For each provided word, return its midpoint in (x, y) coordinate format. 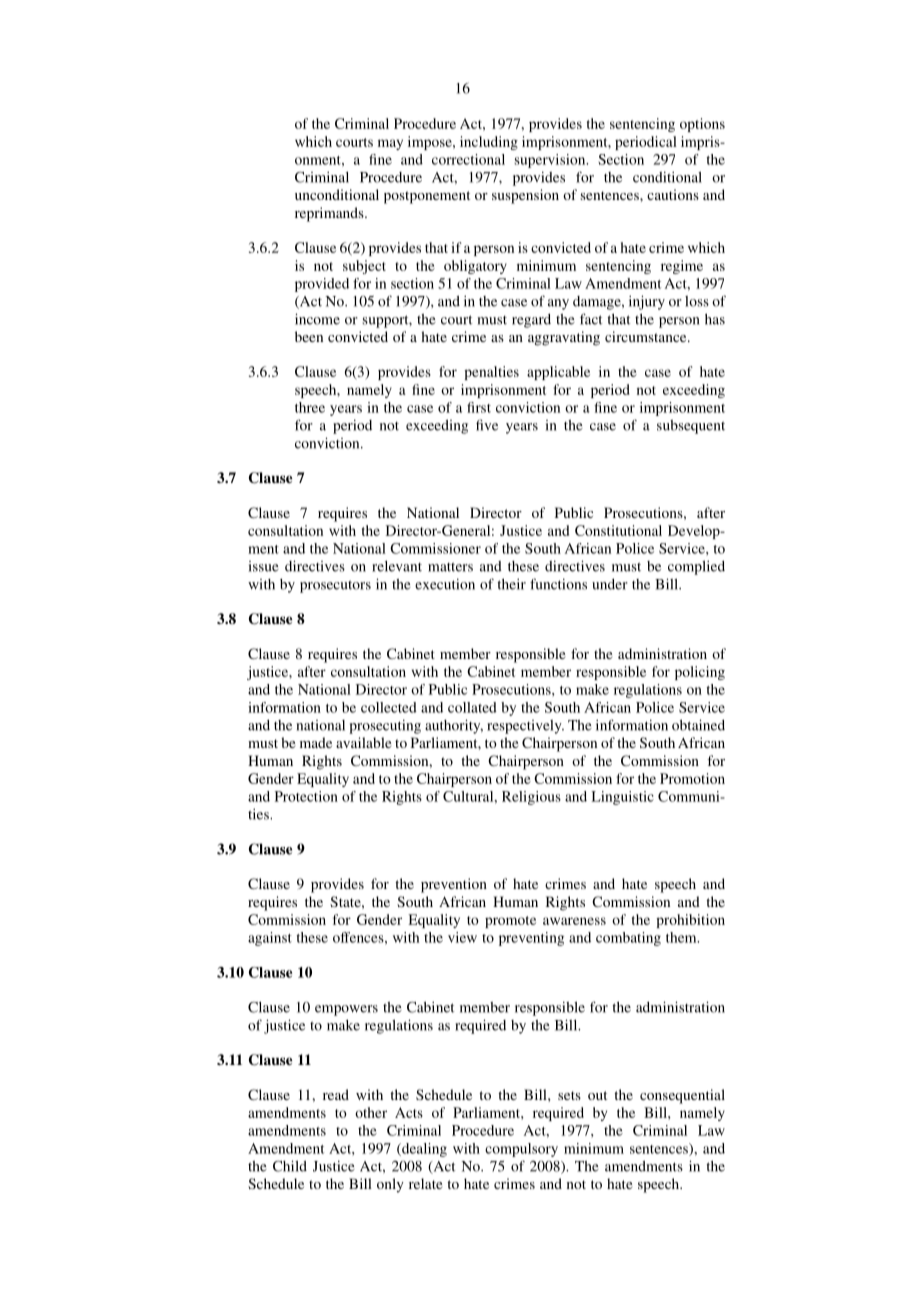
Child (290, 1166)
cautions (673, 194)
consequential (682, 1096)
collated (472, 707)
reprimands (330, 214)
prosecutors (335, 586)
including (489, 143)
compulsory (521, 1150)
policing (700, 673)
